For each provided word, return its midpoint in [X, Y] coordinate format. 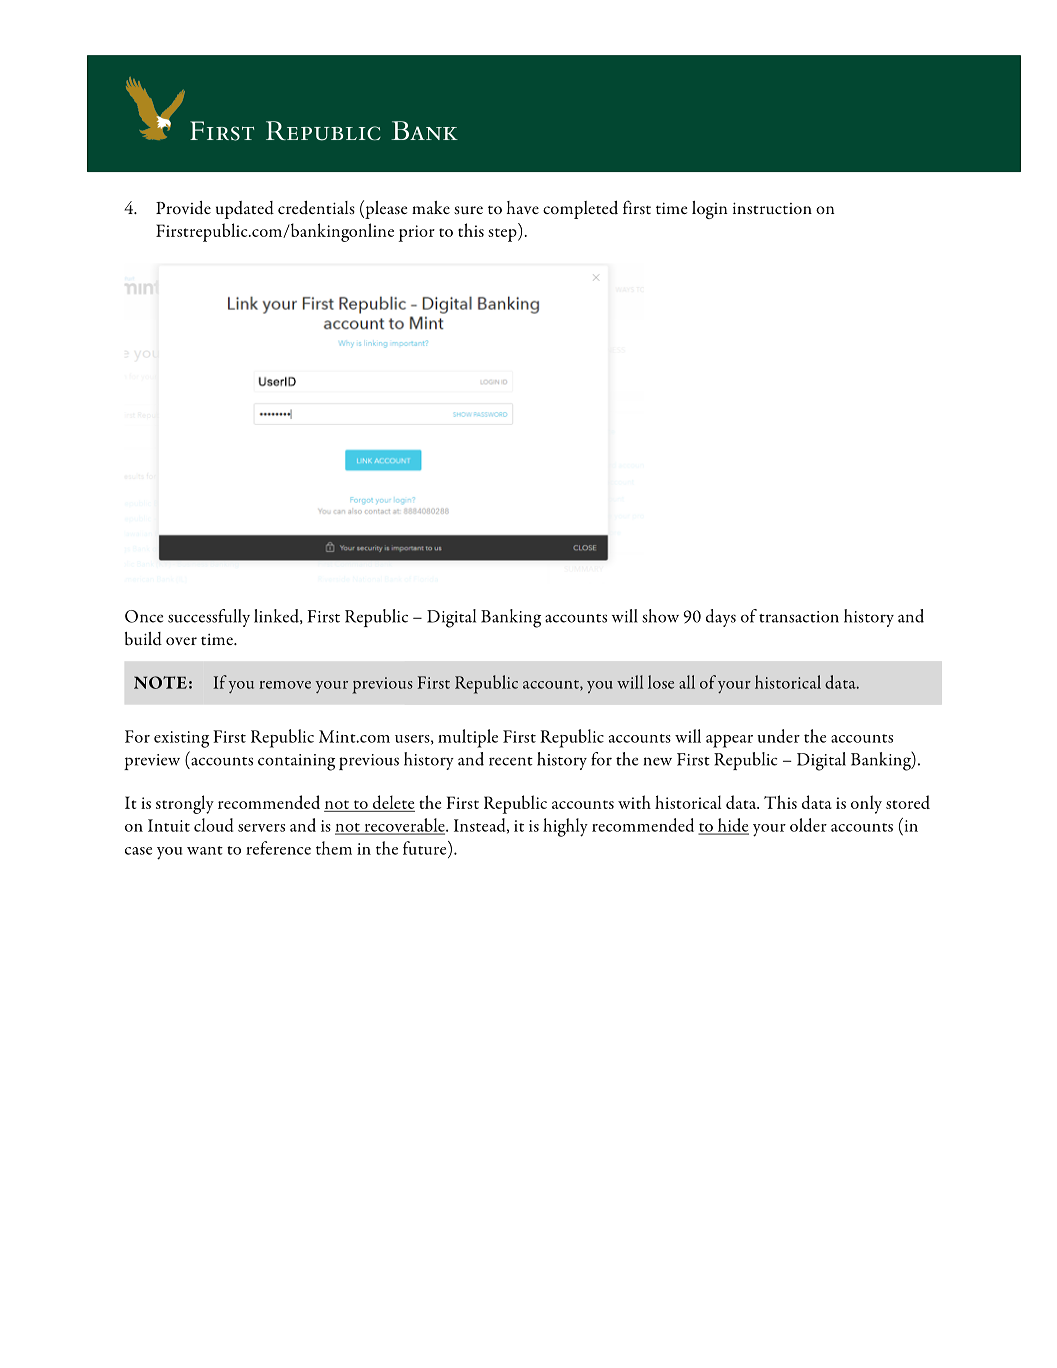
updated [245, 210]
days [721, 618]
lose [661, 682]
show [660, 616]
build [143, 639]
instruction [772, 208]
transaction [799, 617]
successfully [209, 618]
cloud [213, 825]
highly [565, 827]
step [503, 235]
